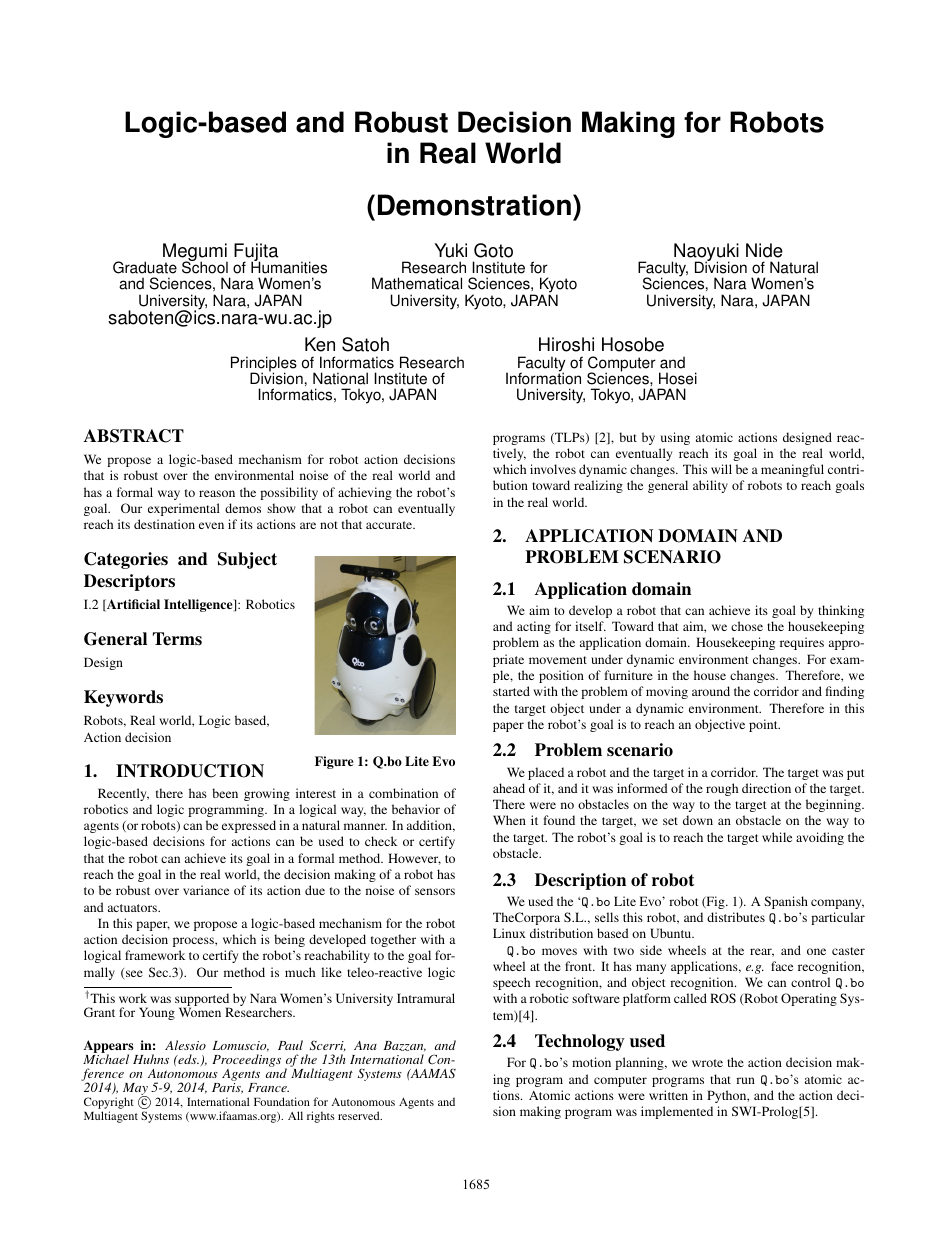 This screenshot has width=952, height=1233. I want to click on accurate, so click(390, 525).
